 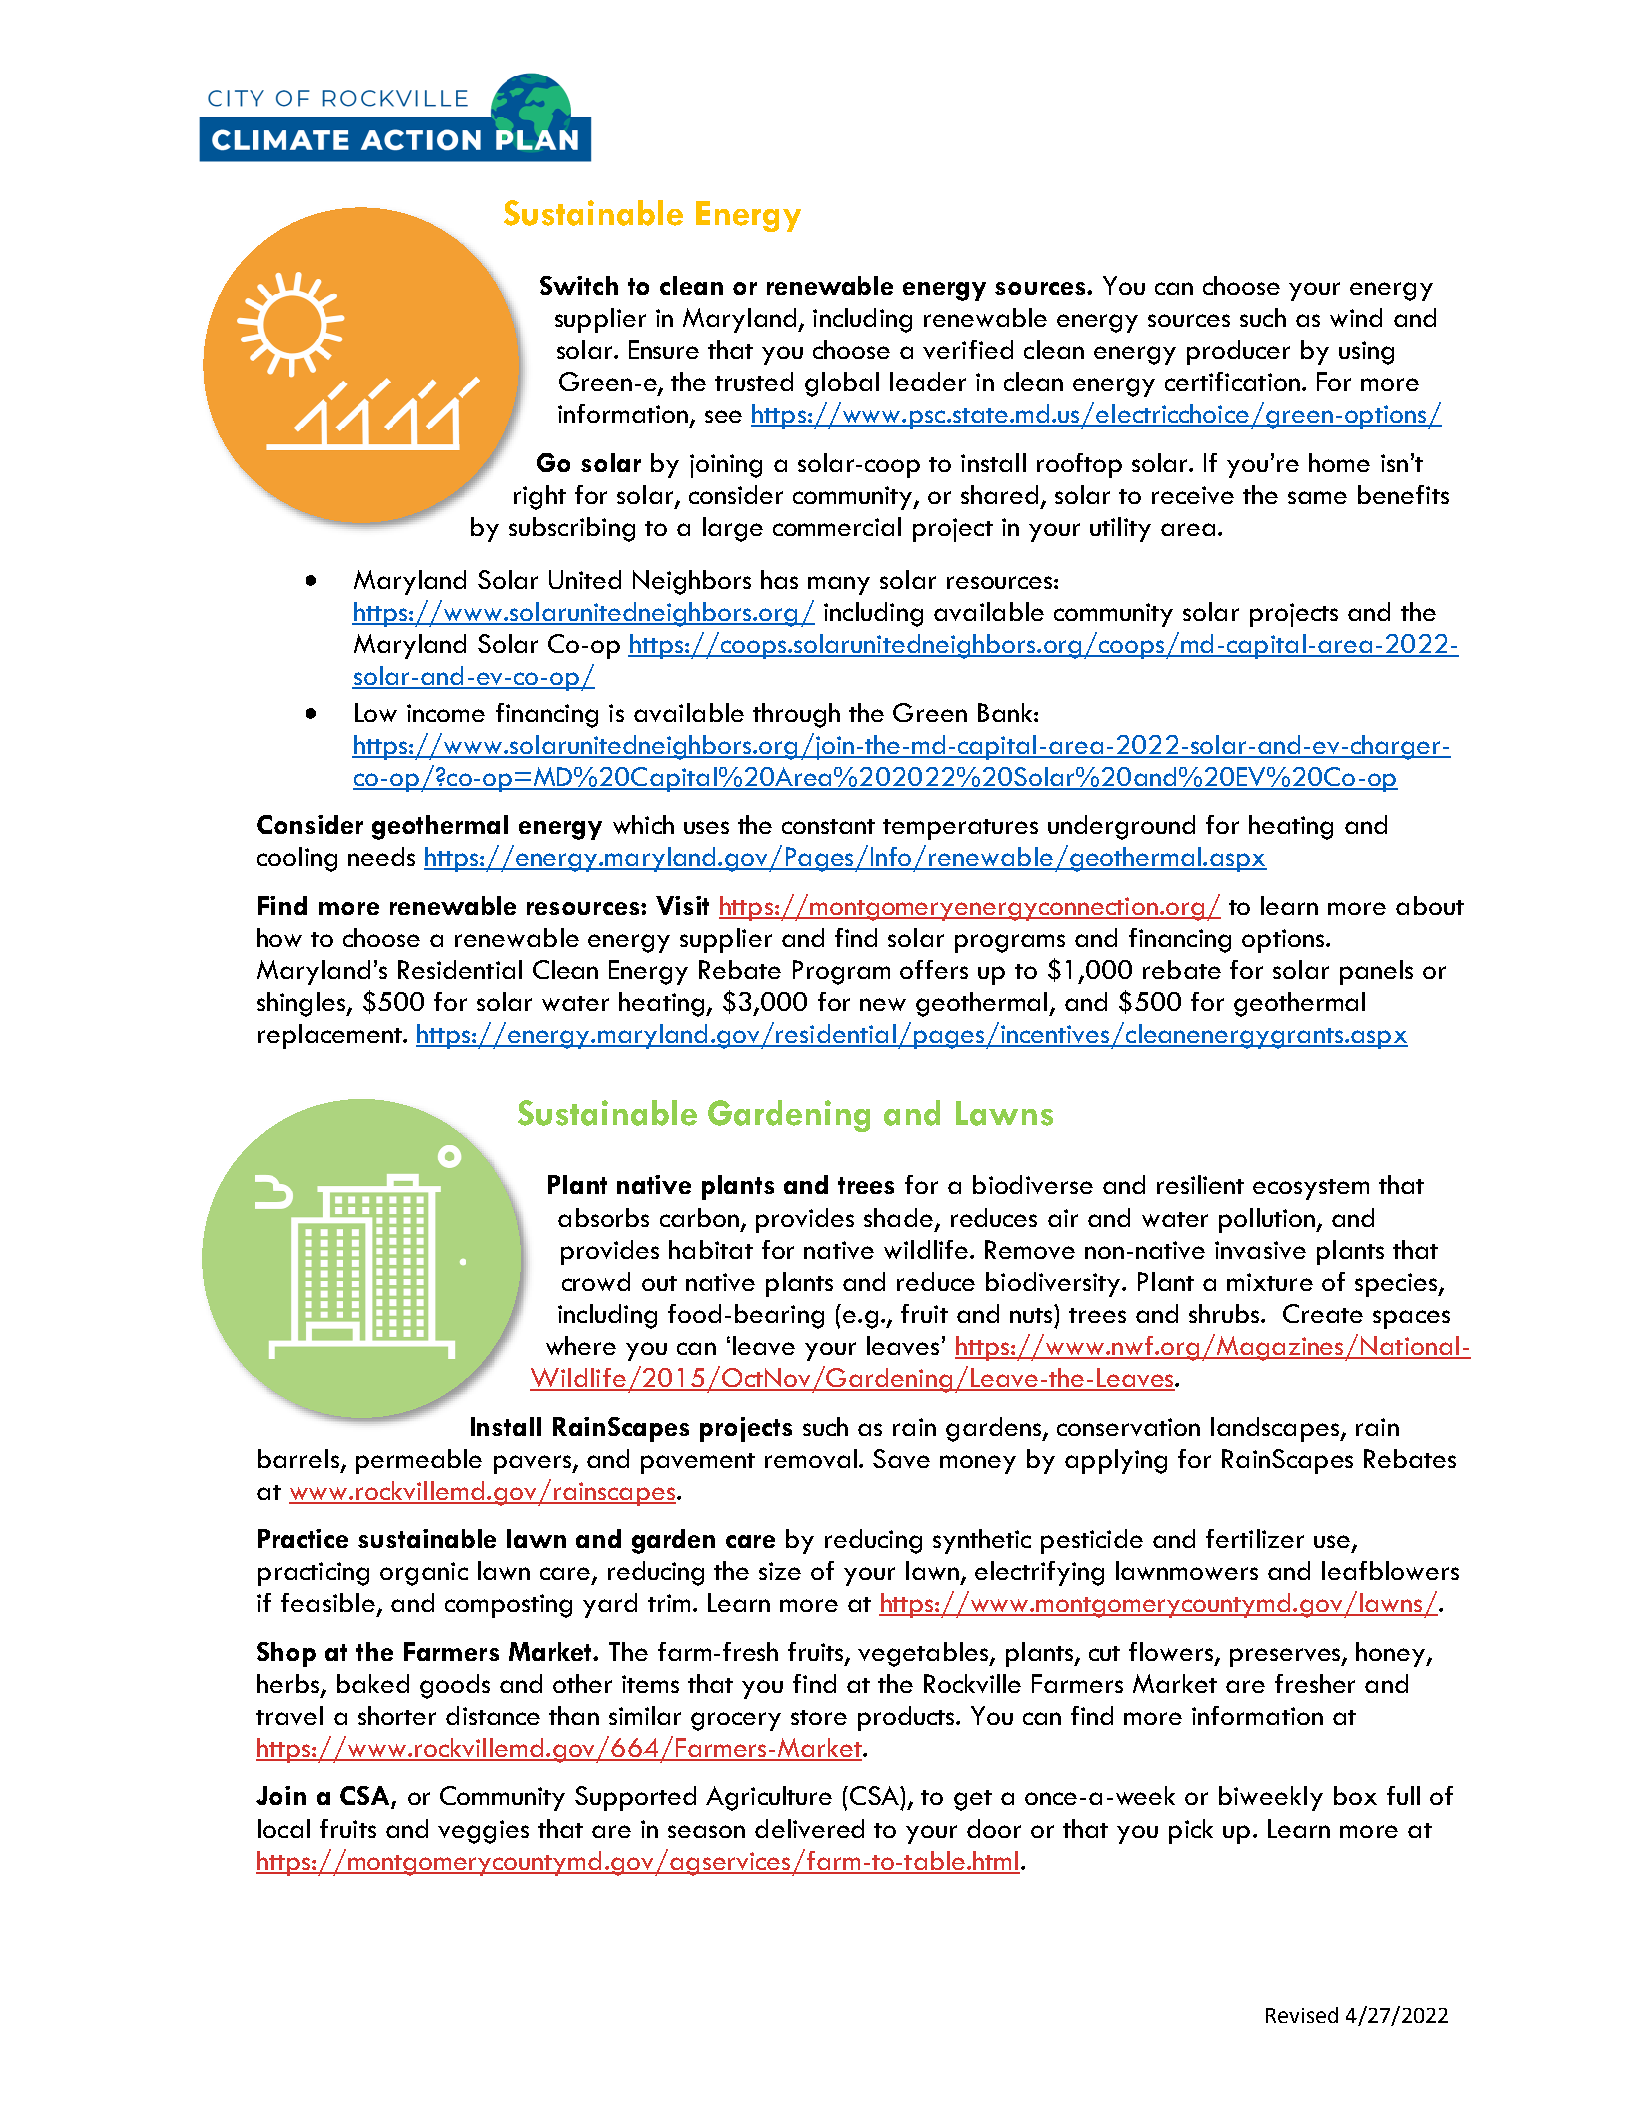 What do you see at coordinates (1302, 2015) in the image?
I see `Revised` at bounding box center [1302, 2015].
